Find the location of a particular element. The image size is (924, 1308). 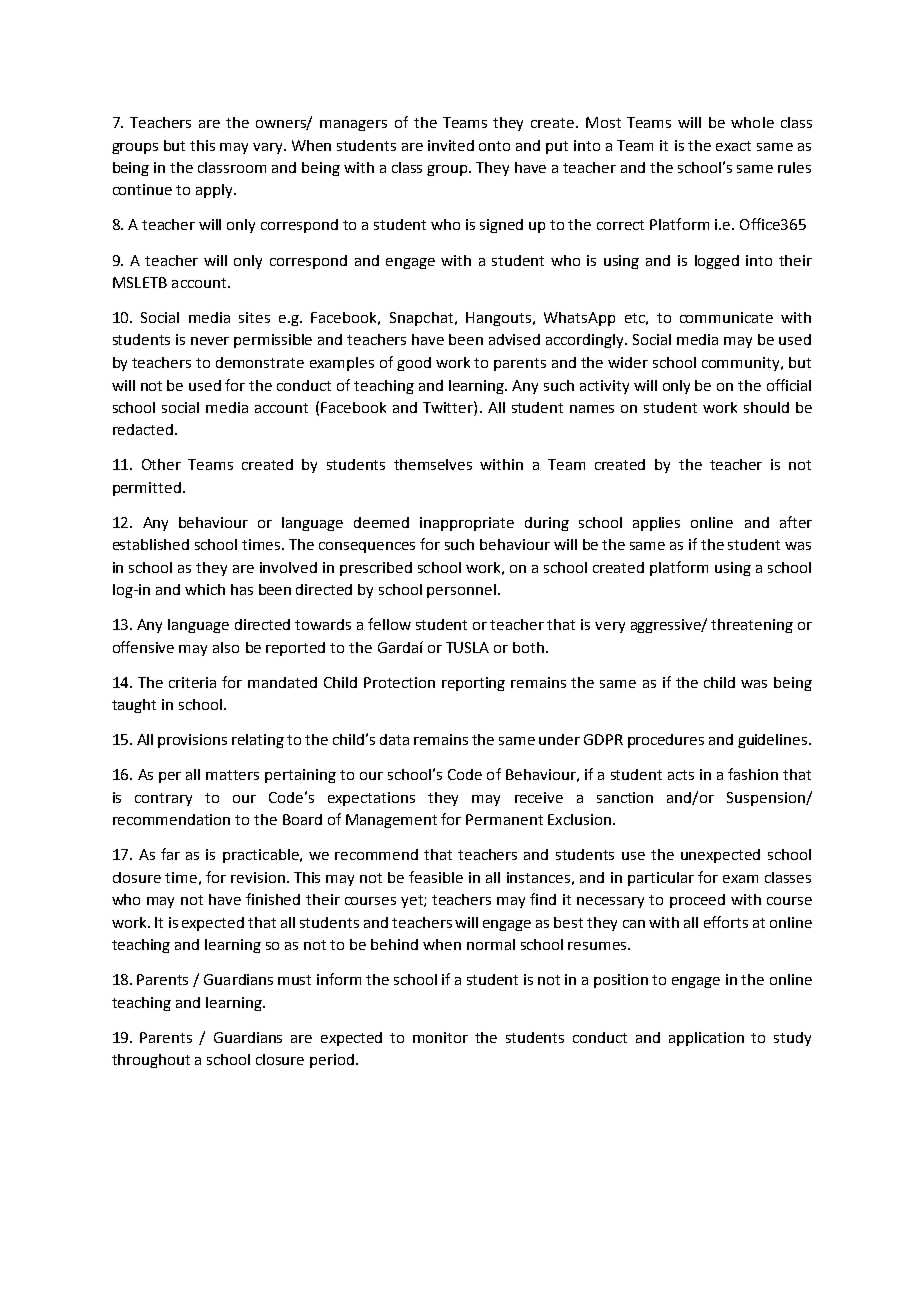

monitor is located at coordinates (440, 1037).
